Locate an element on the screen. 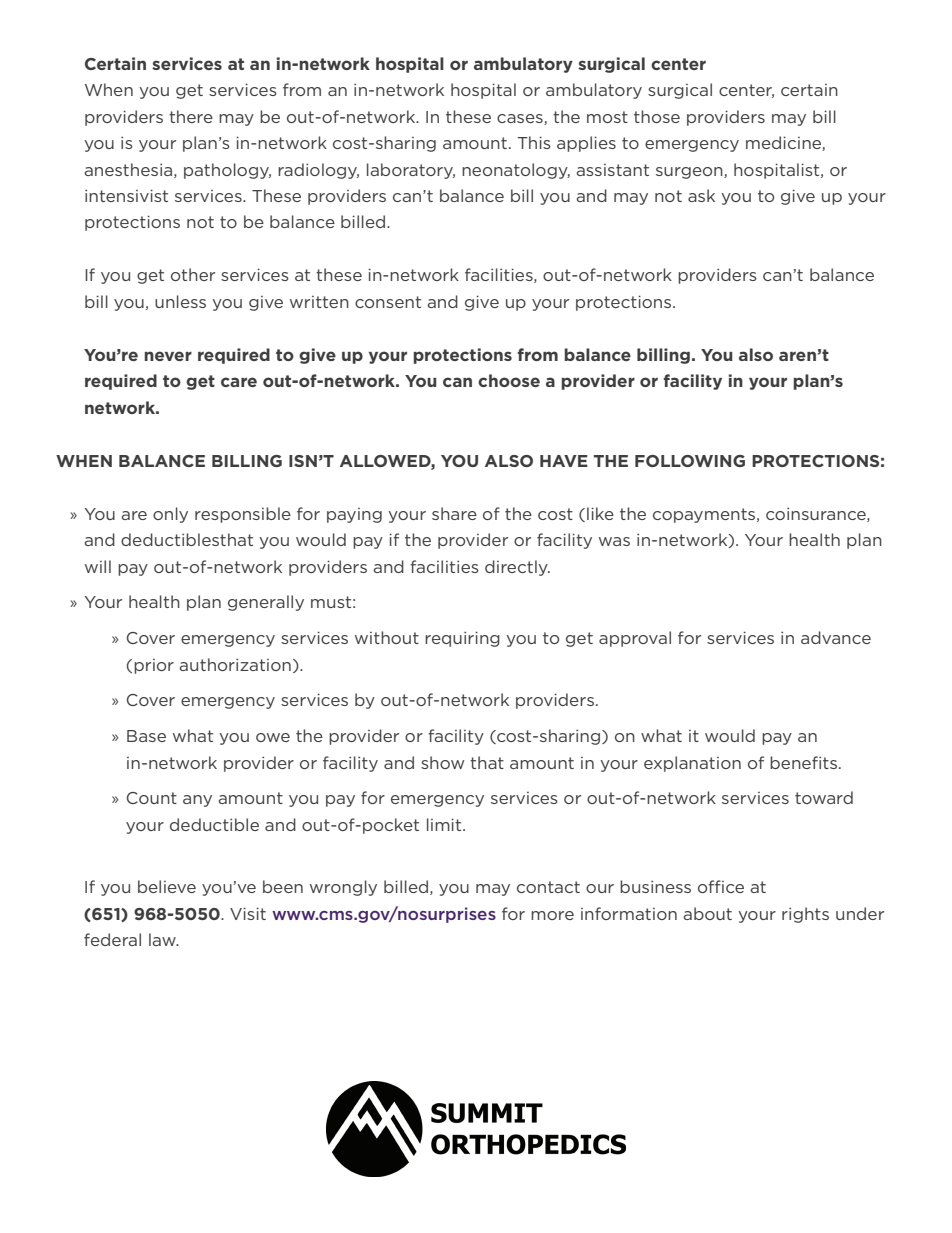  never is located at coordinates (168, 356).
